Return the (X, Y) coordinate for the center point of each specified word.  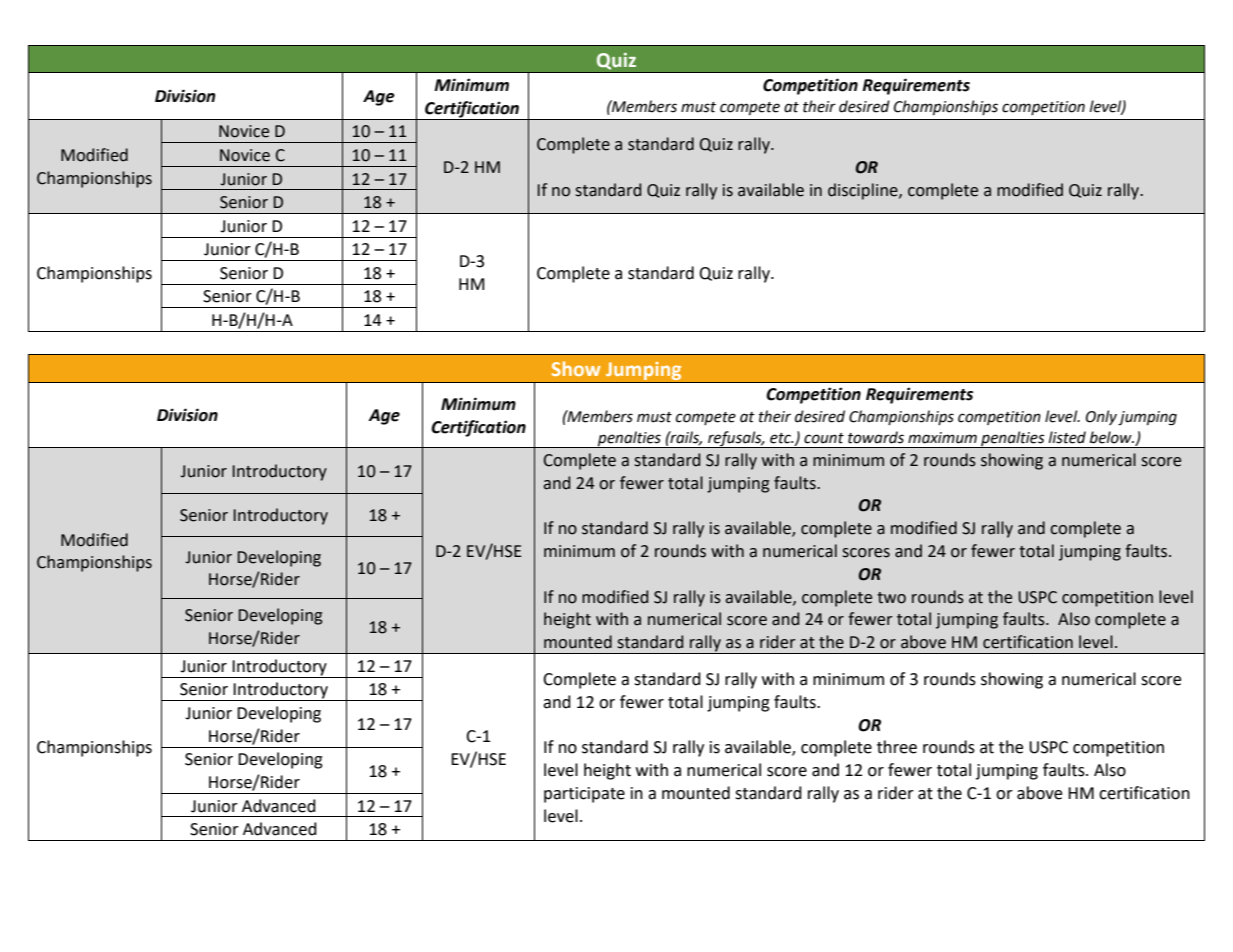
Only (1101, 417)
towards (876, 437)
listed (1067, 437)
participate (584, 795)
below (1112, 437)
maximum (942, 438)
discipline (864, 191)
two (891, 598)
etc (781, 438)
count (824, 438)
